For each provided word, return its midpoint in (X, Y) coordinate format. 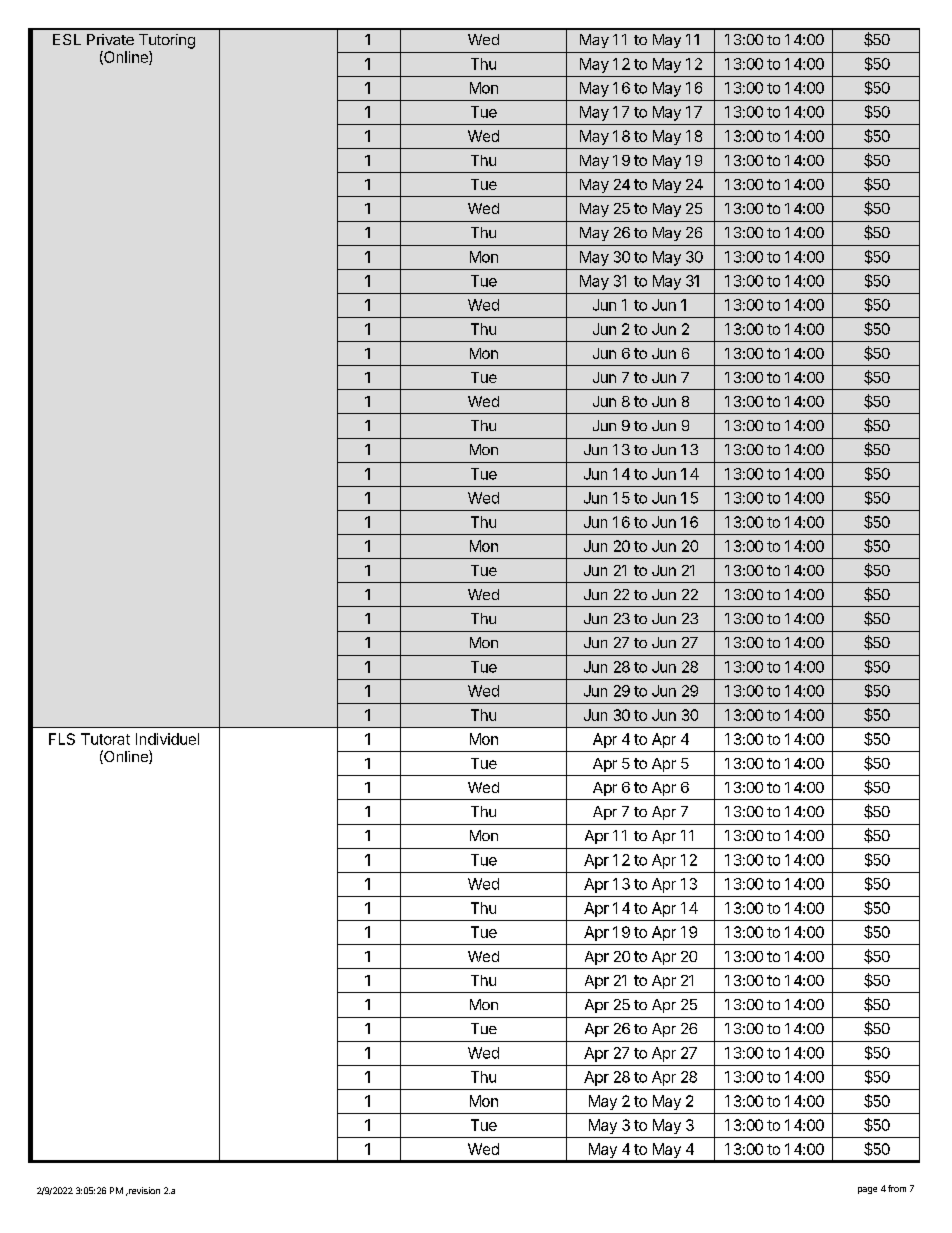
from (897, 1188)
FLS (62, 739)
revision (143, 1190)
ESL (67, 39)
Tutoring (167, 41)
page (867, 1190)
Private (110, 39)
